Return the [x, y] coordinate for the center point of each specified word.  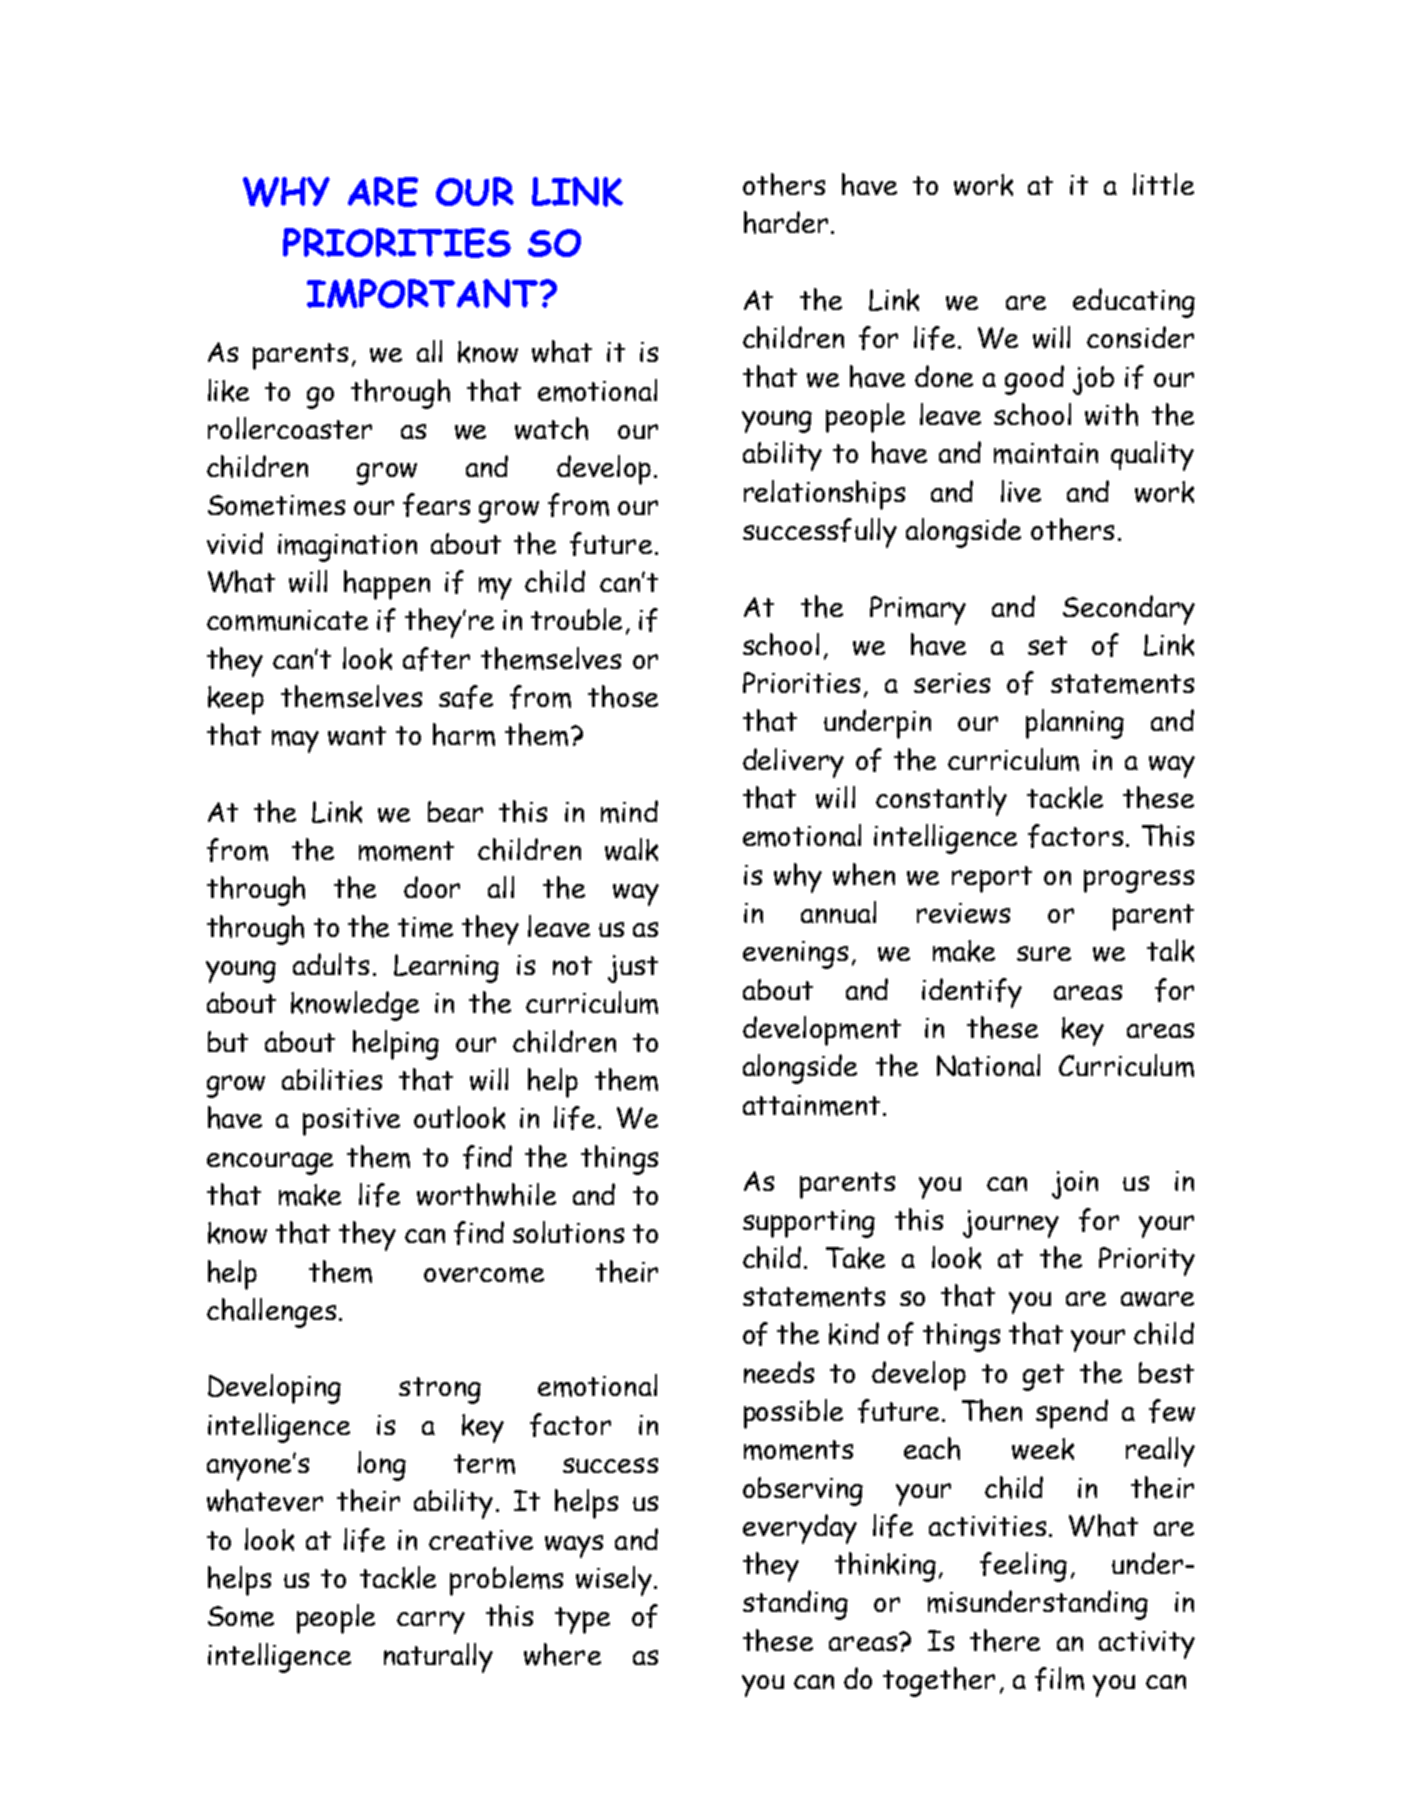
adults [331, 964]
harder [786, 222]
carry [431, 1622]
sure [1044, 953]
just [633, 969]
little [1163, 184]
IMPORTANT [424, 293]
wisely [614, 1581]
